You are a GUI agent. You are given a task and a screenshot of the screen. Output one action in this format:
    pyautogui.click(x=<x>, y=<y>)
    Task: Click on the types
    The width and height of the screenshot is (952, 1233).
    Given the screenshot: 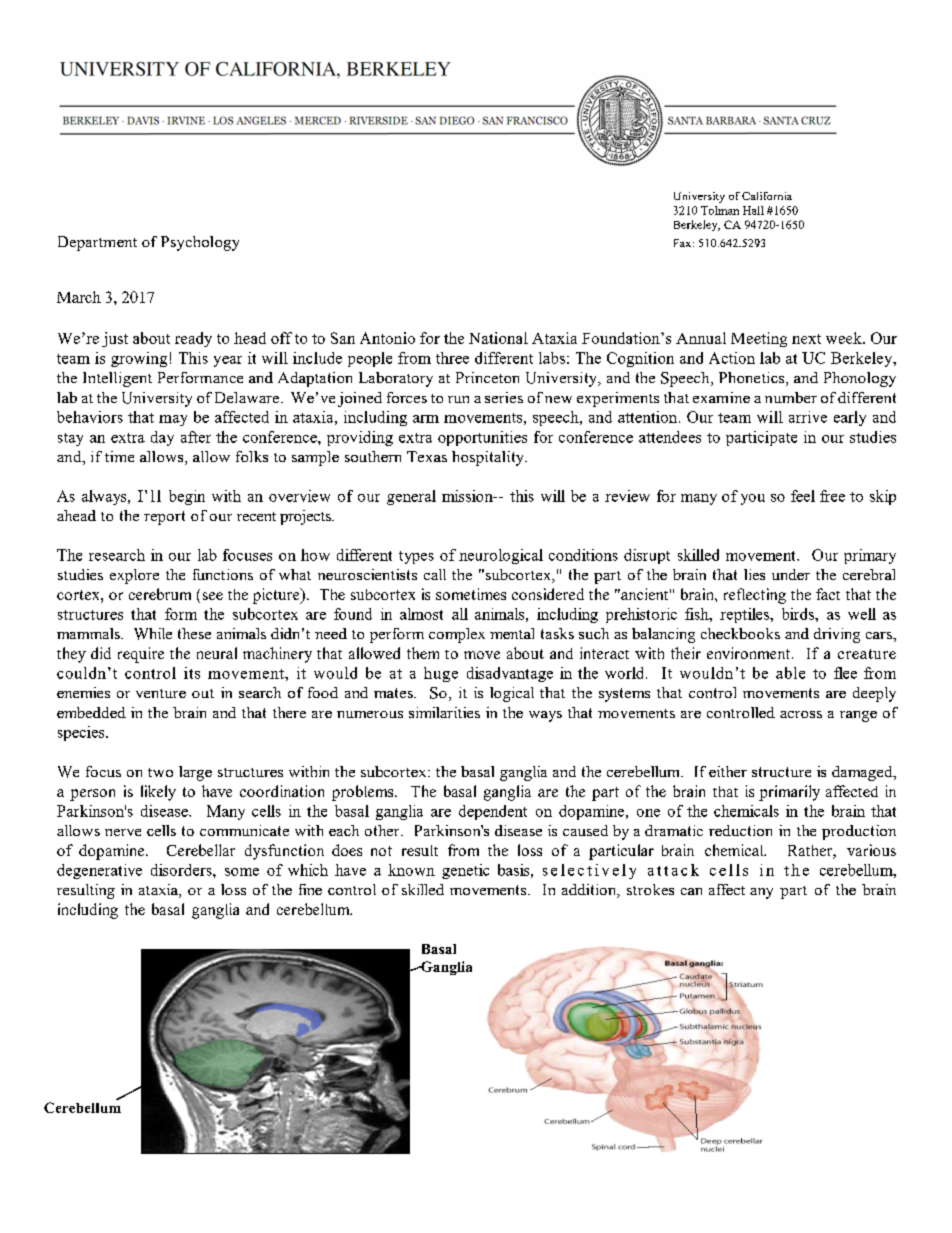 What is the action you would take?
    pyautogui.click(x=416, y=557)
